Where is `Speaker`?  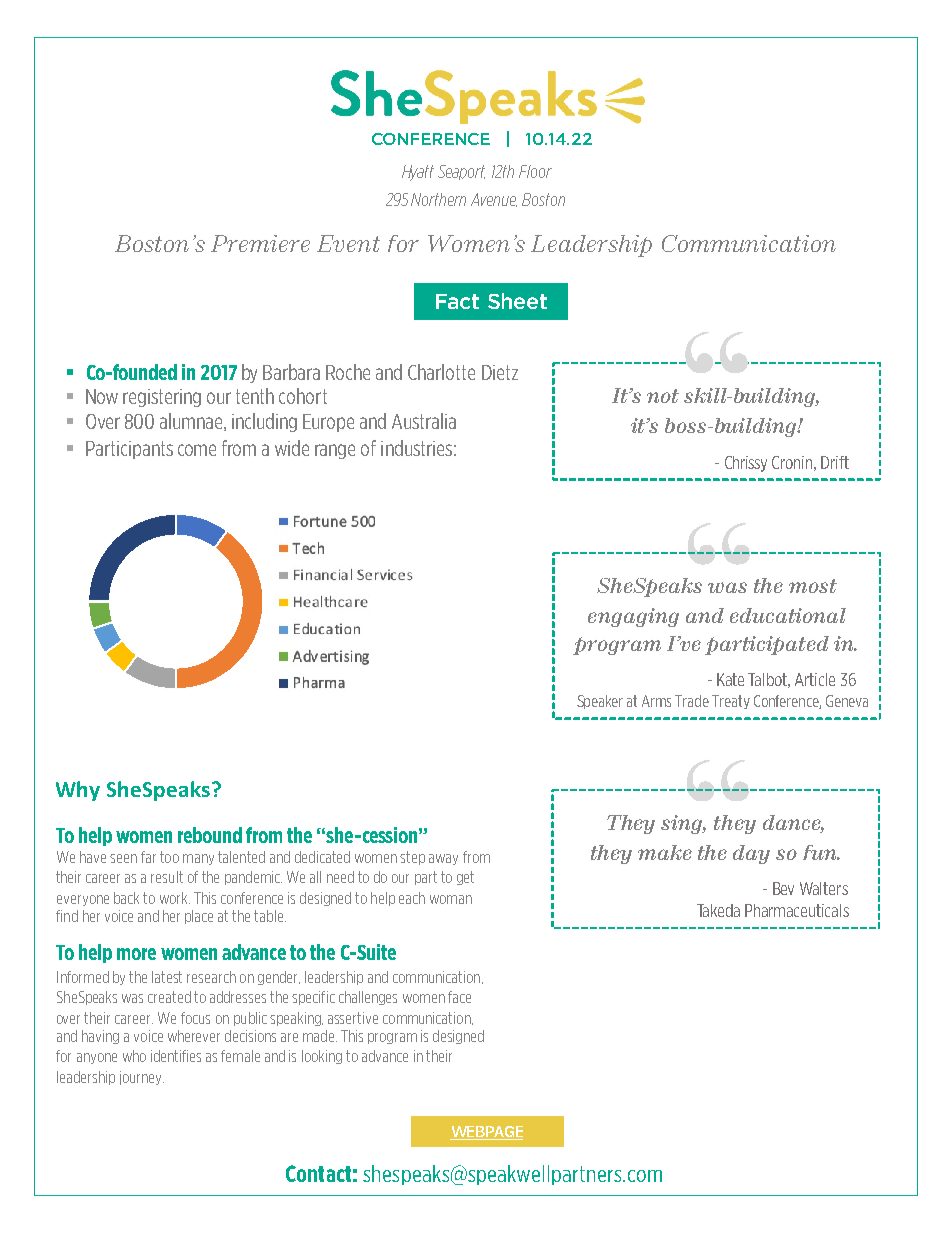
Speaker is located at coordinates (600, 702).
